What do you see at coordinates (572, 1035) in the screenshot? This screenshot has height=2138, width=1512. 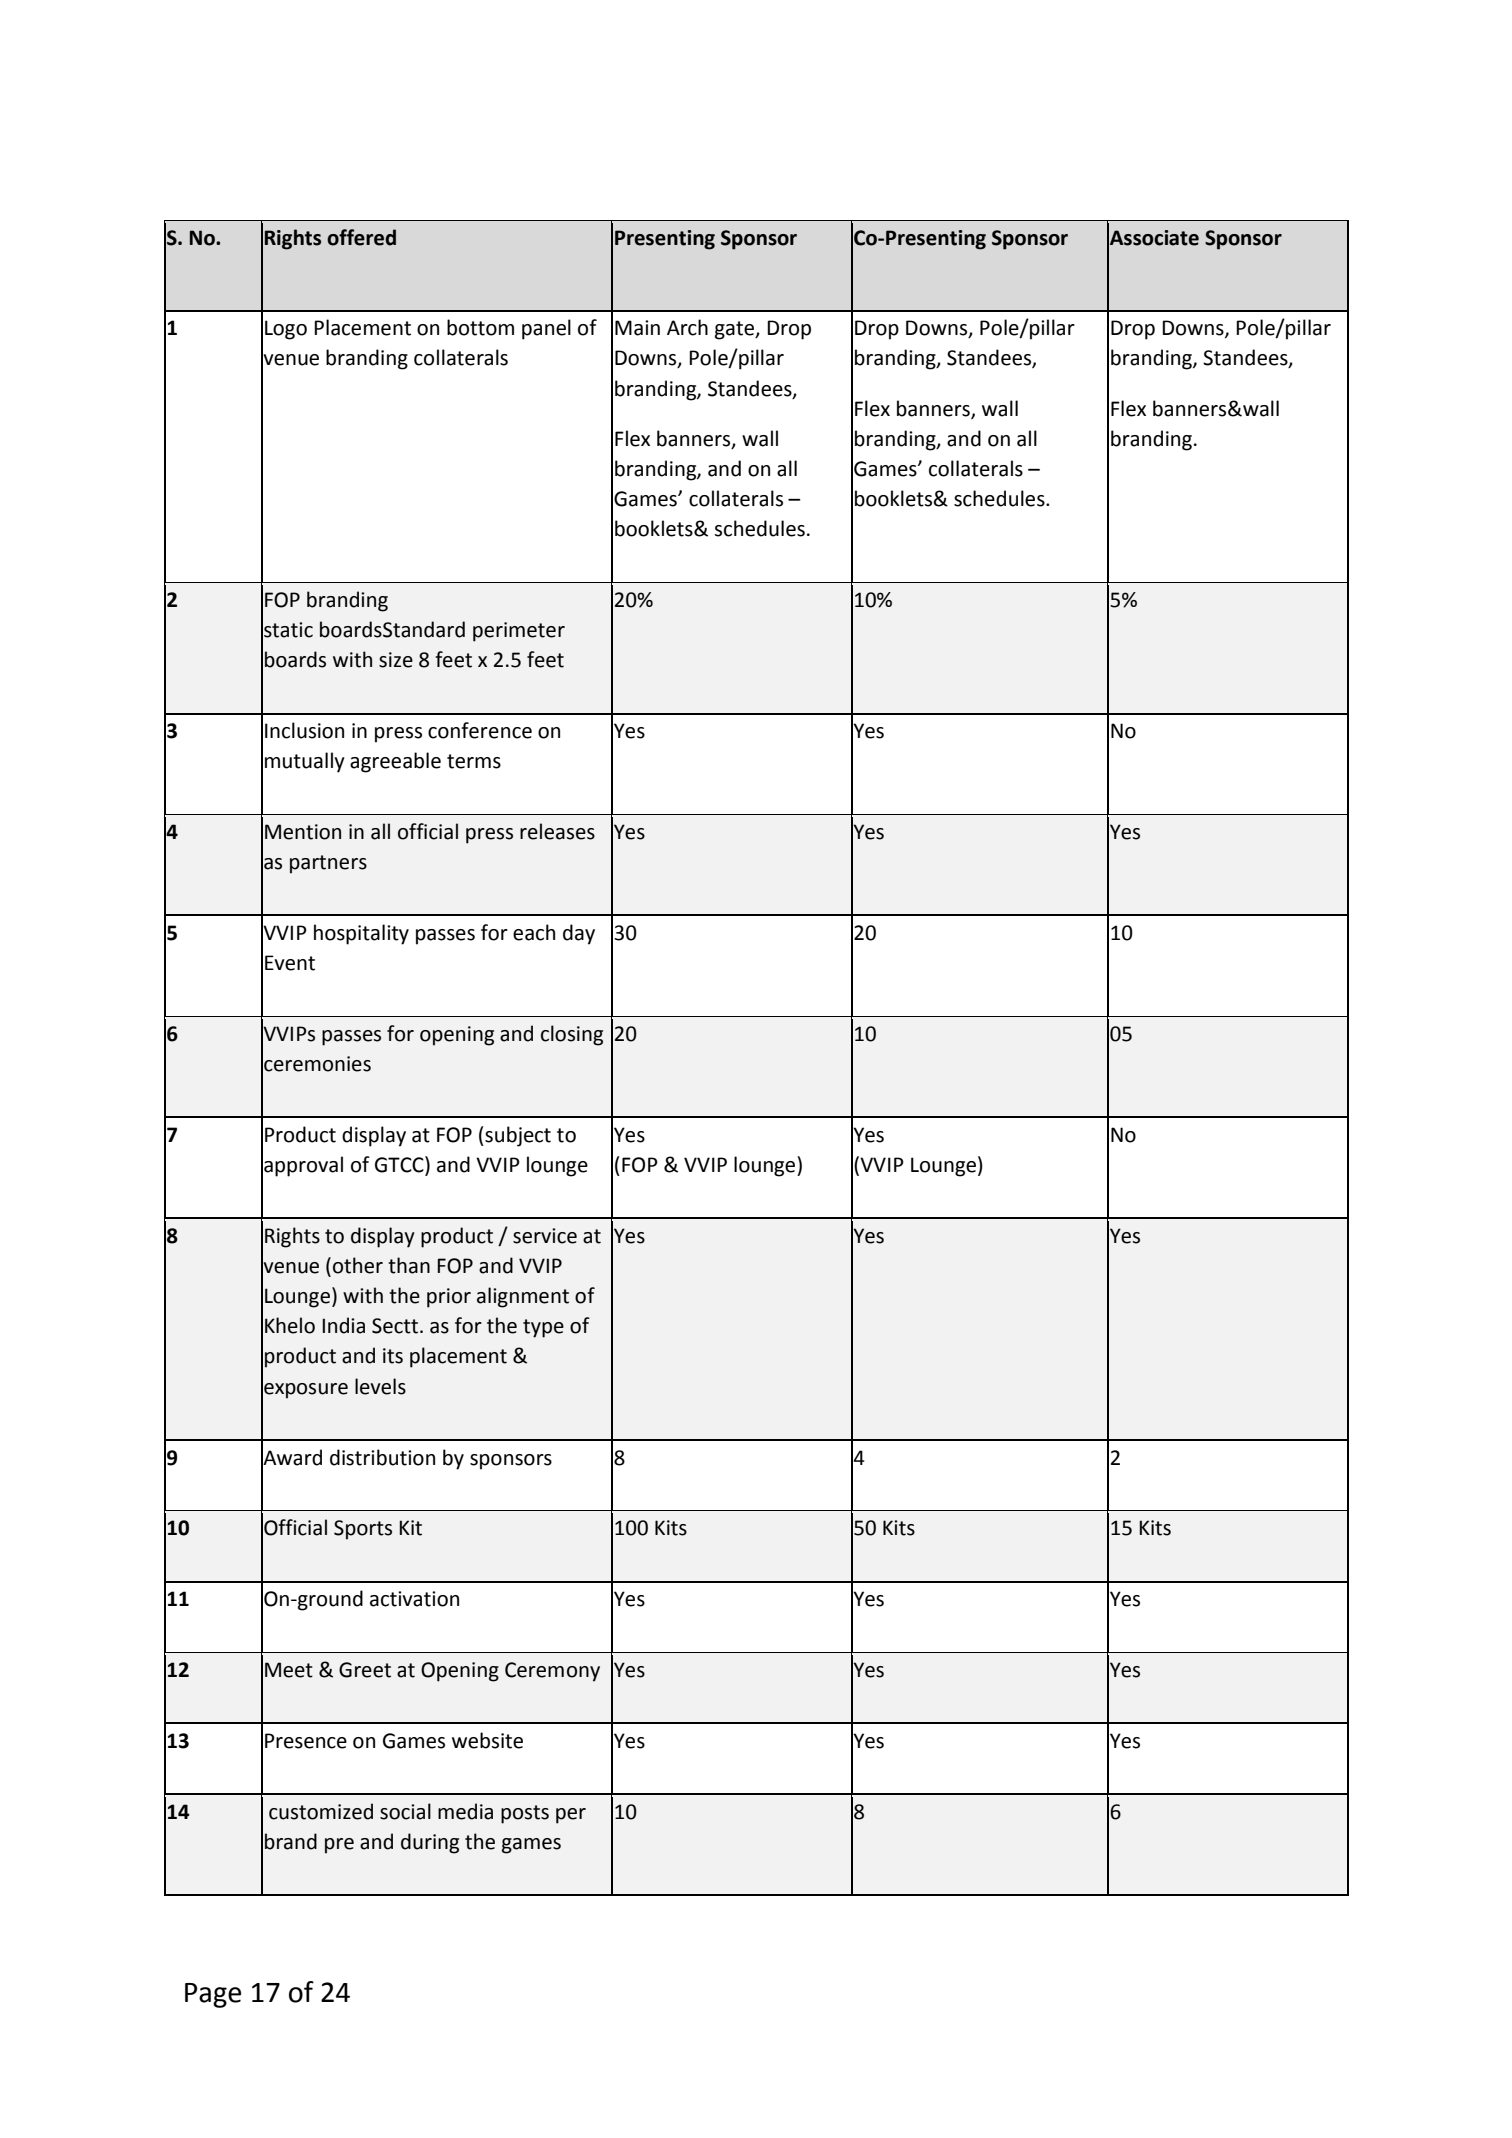 I see `closing` at bounding box center [572, 1035].
